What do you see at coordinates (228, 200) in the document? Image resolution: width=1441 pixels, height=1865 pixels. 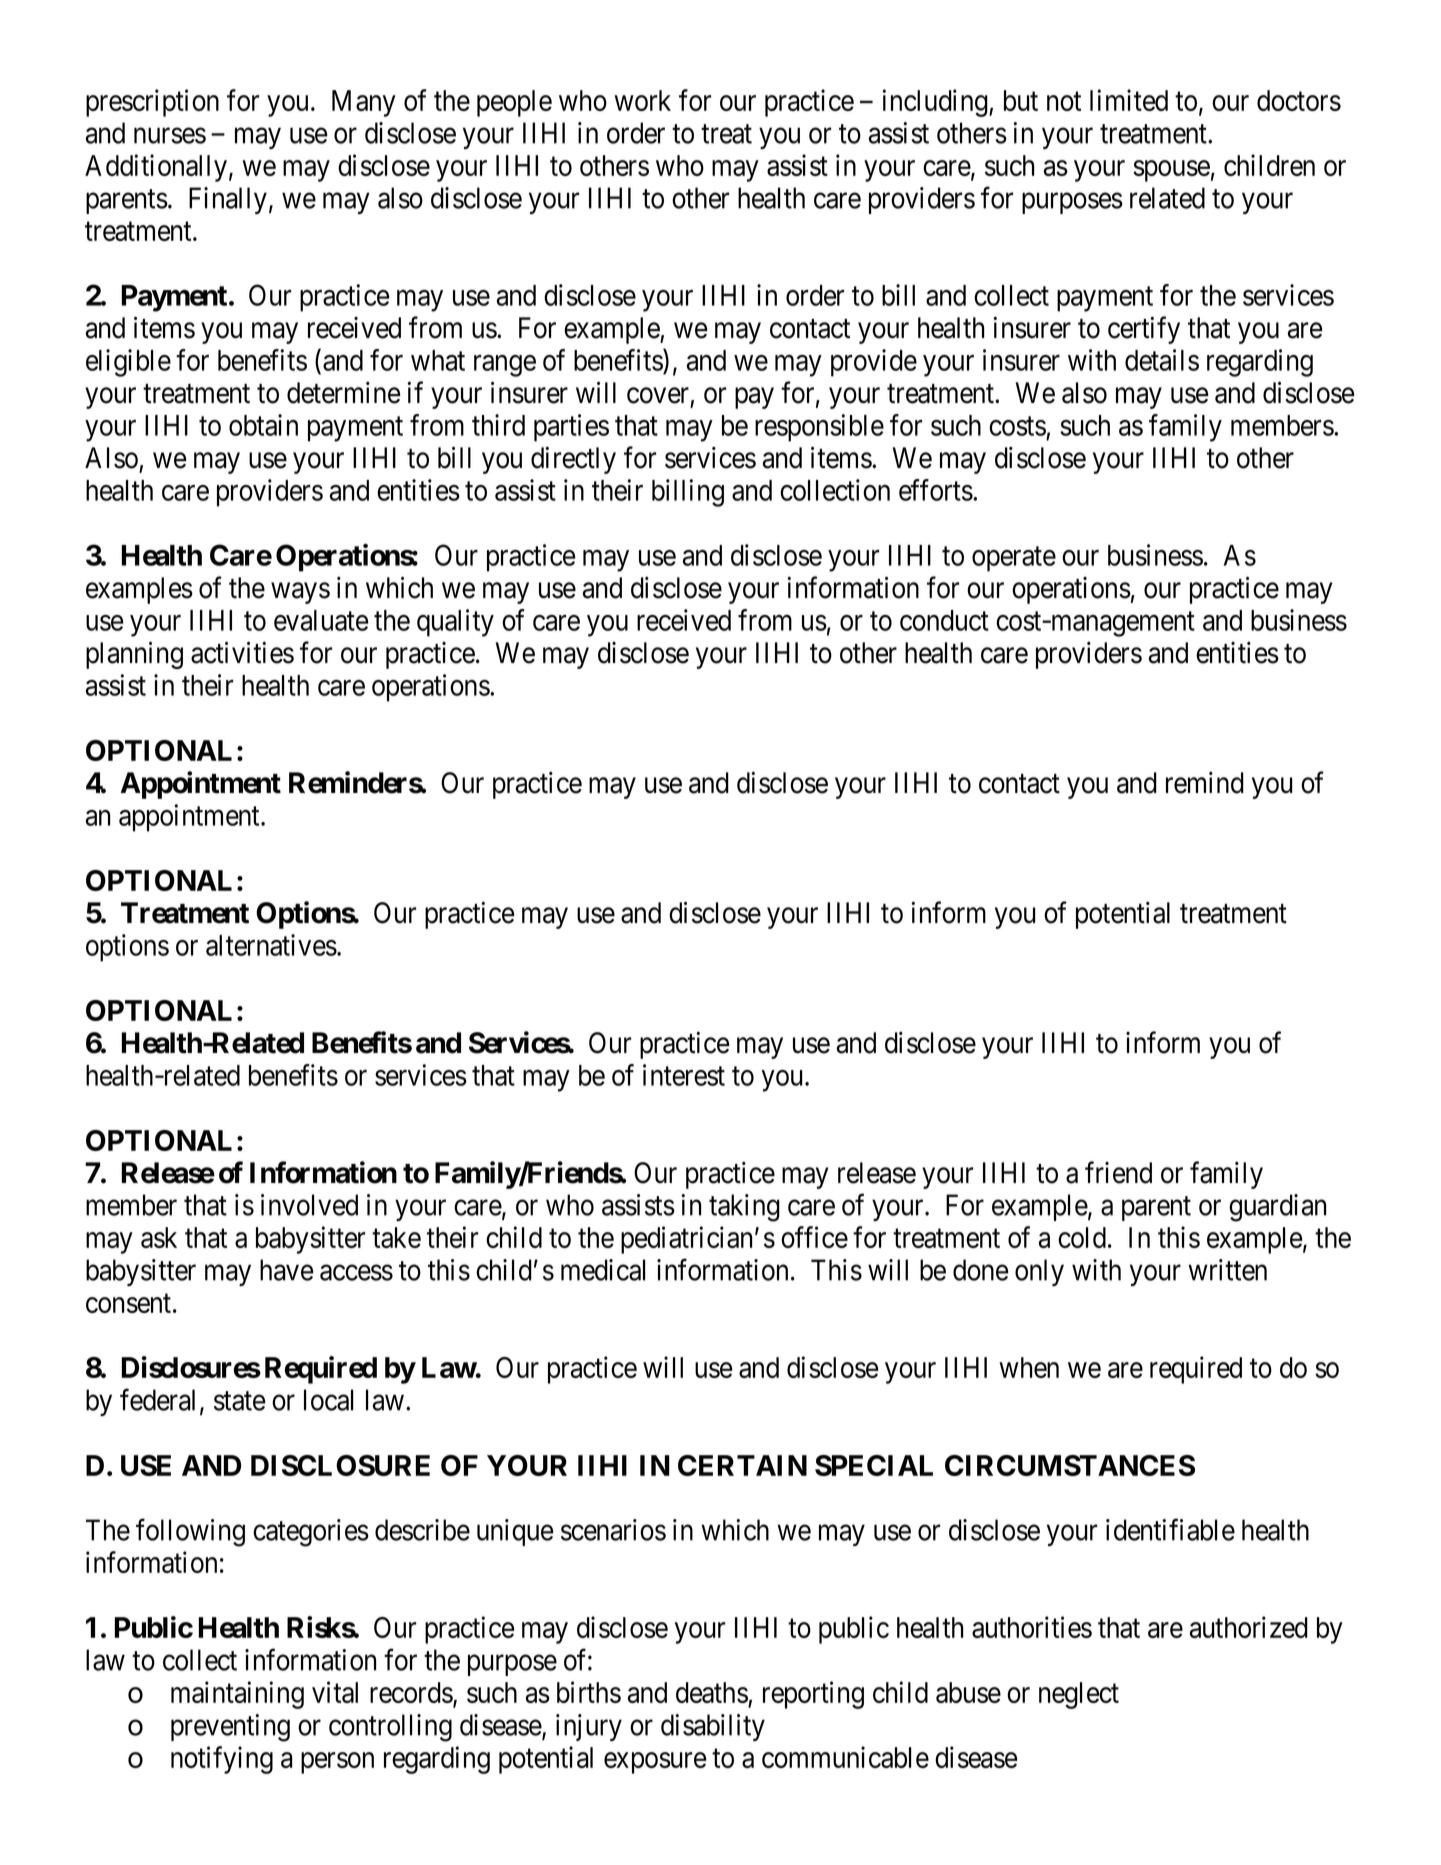 I see `Finally` at bounding box center [228, 200].
